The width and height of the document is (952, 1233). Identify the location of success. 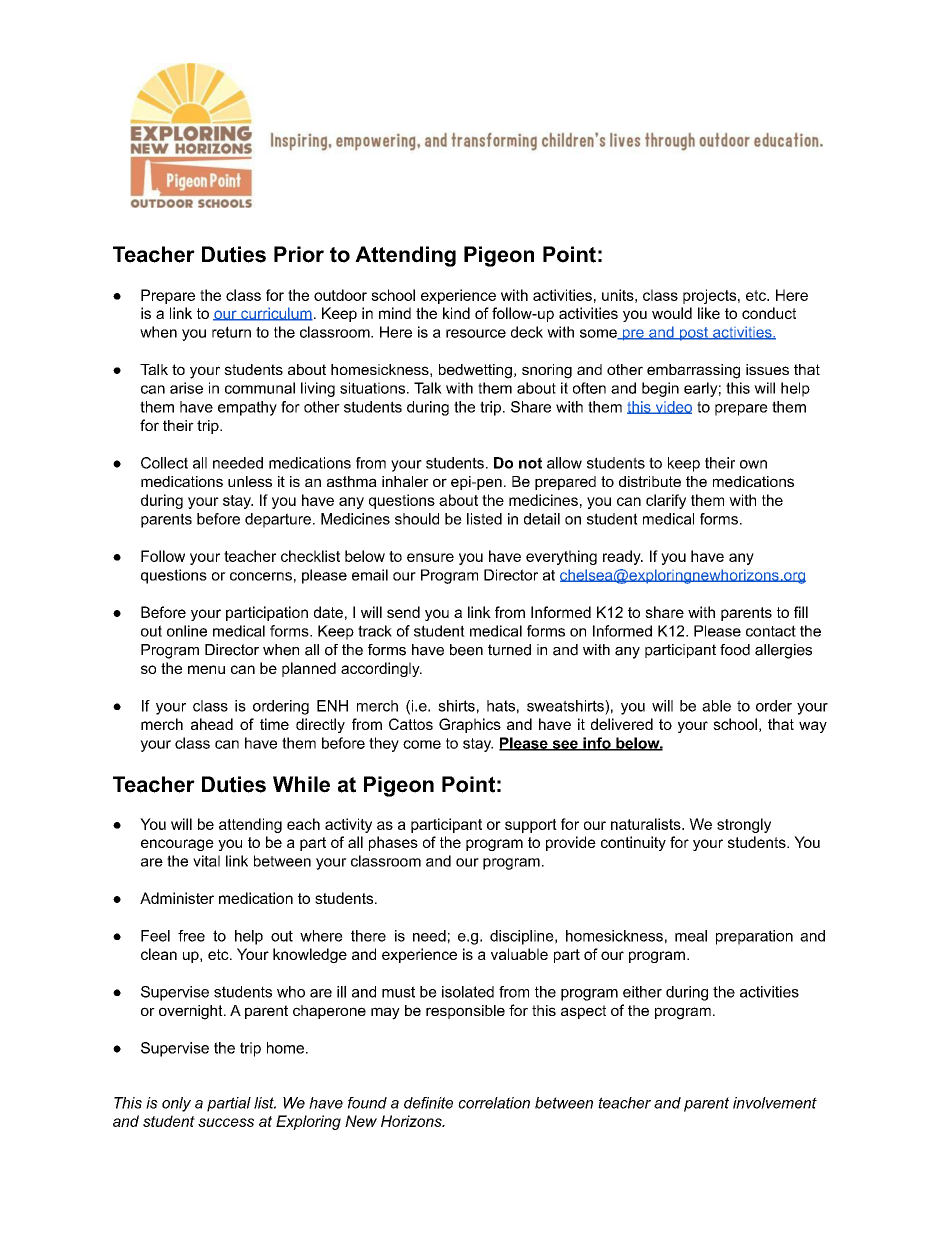
(226, 1122).
